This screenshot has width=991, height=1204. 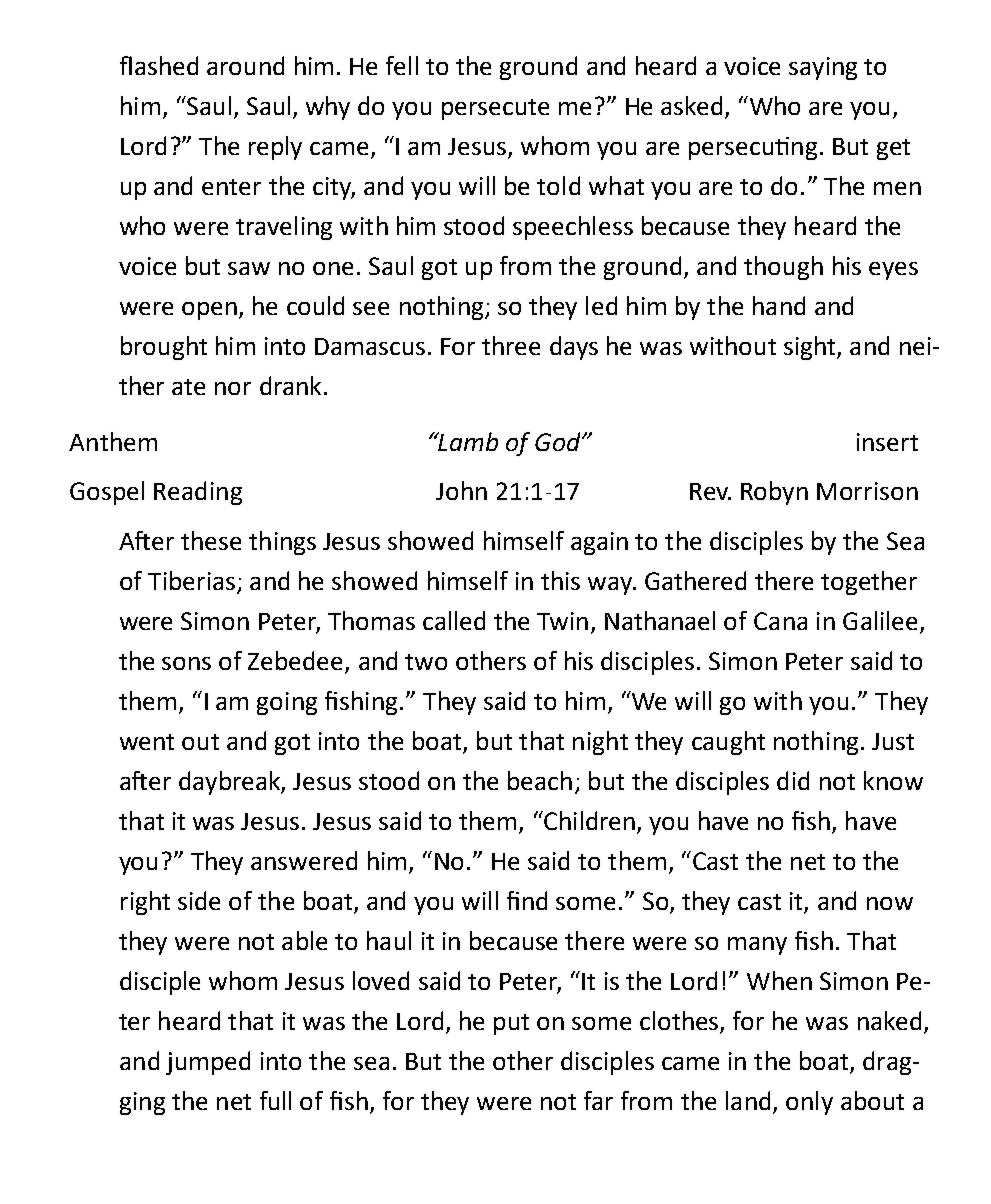 What do you see at coordinates (823, 68) in the screenshot?
I see `saying` at bounding box center [823, 68].
